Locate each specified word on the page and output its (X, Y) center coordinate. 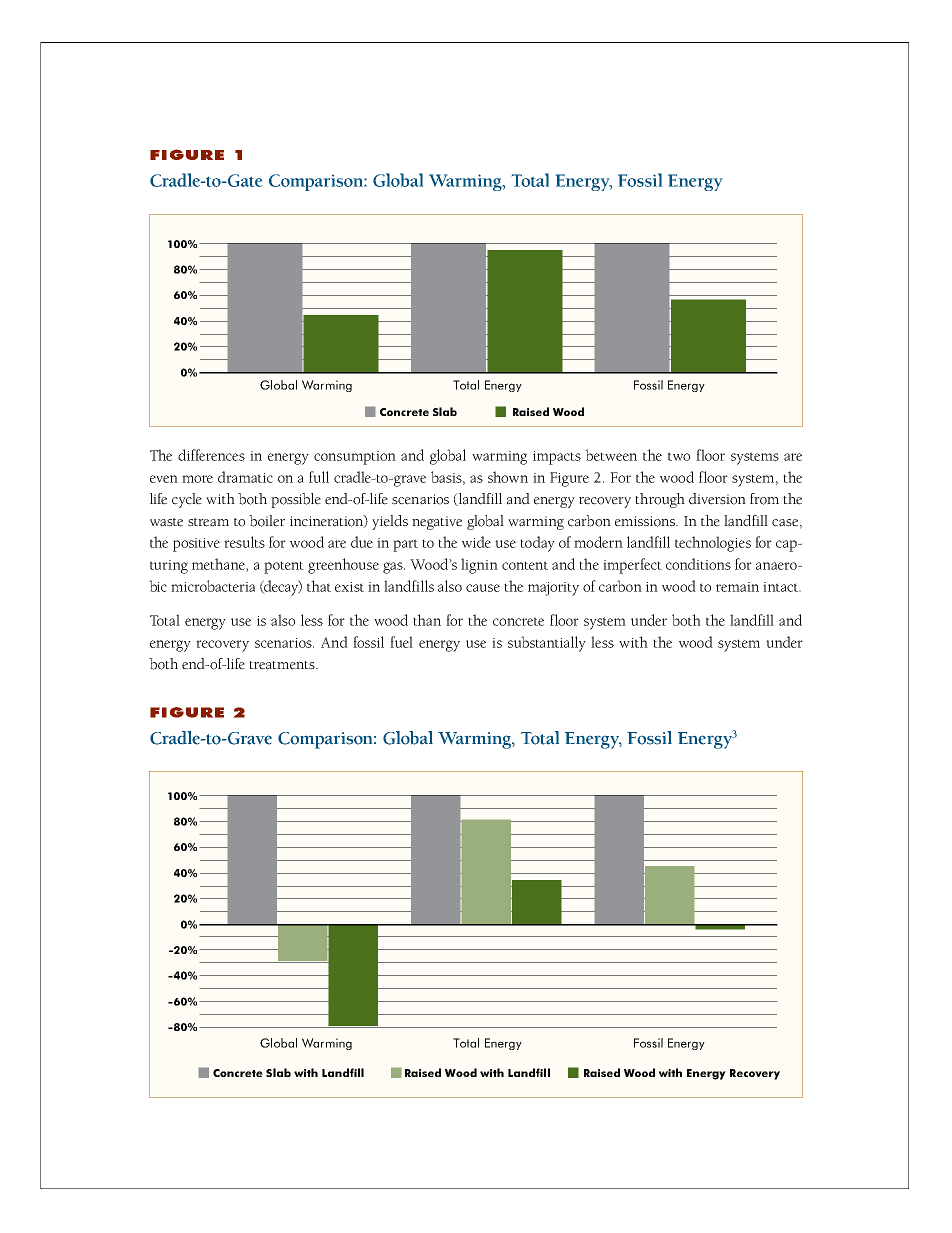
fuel (401, 642)
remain (737, 587)
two (679, 456)
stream (208, 522)
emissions (646, 521)
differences (211, 455)
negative (437, 523)
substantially (547, 644)
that (319, 586)
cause (483, 588)
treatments (283, 665)
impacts (557, 458)
